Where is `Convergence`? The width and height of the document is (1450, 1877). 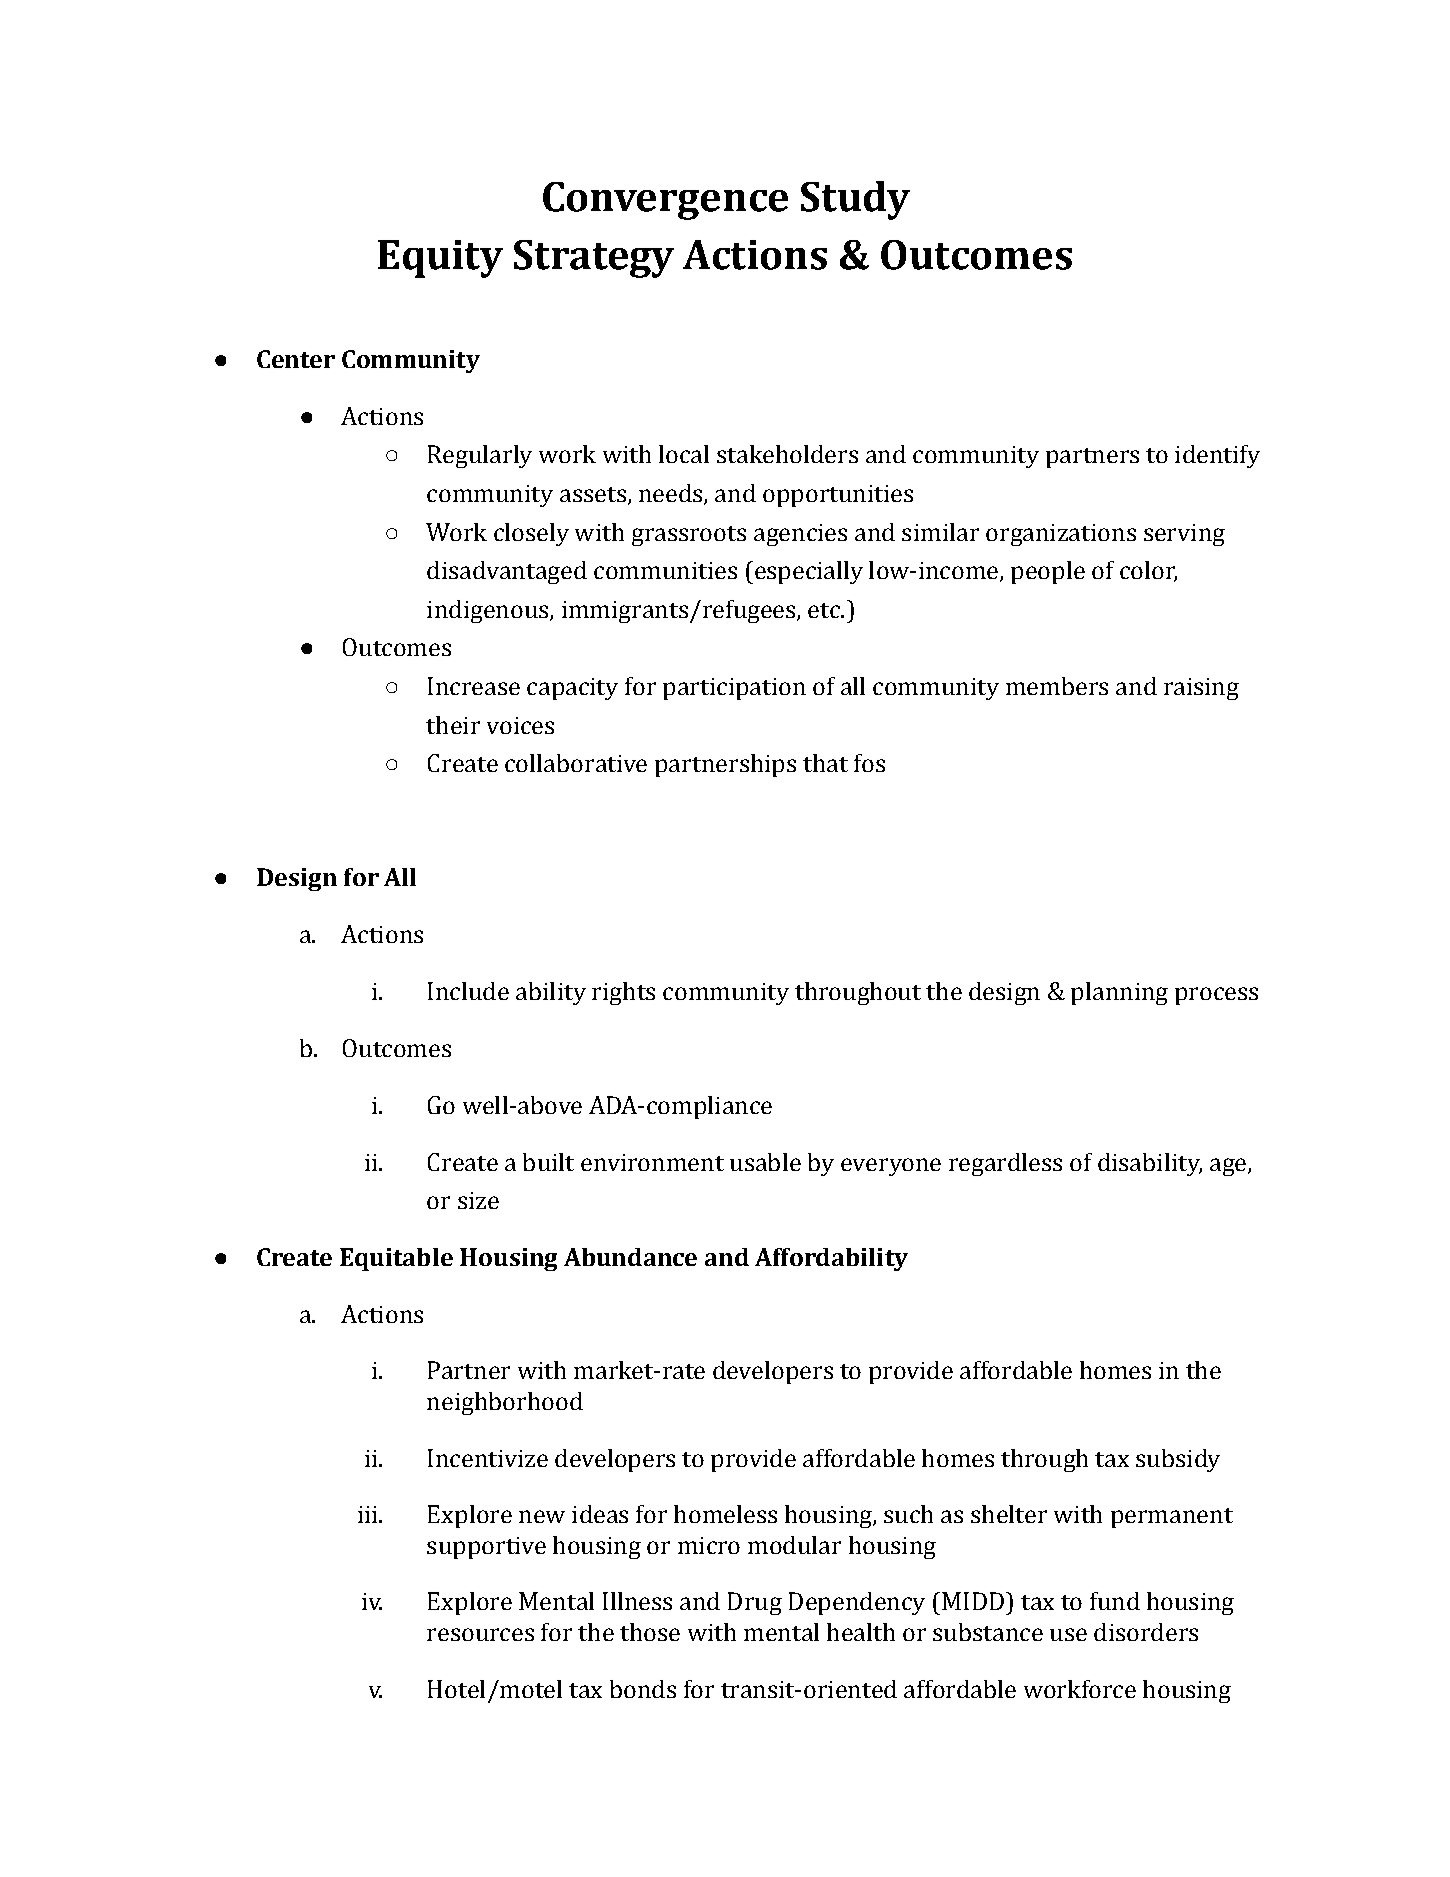
Convergence is located at coordinates (665, 201).
